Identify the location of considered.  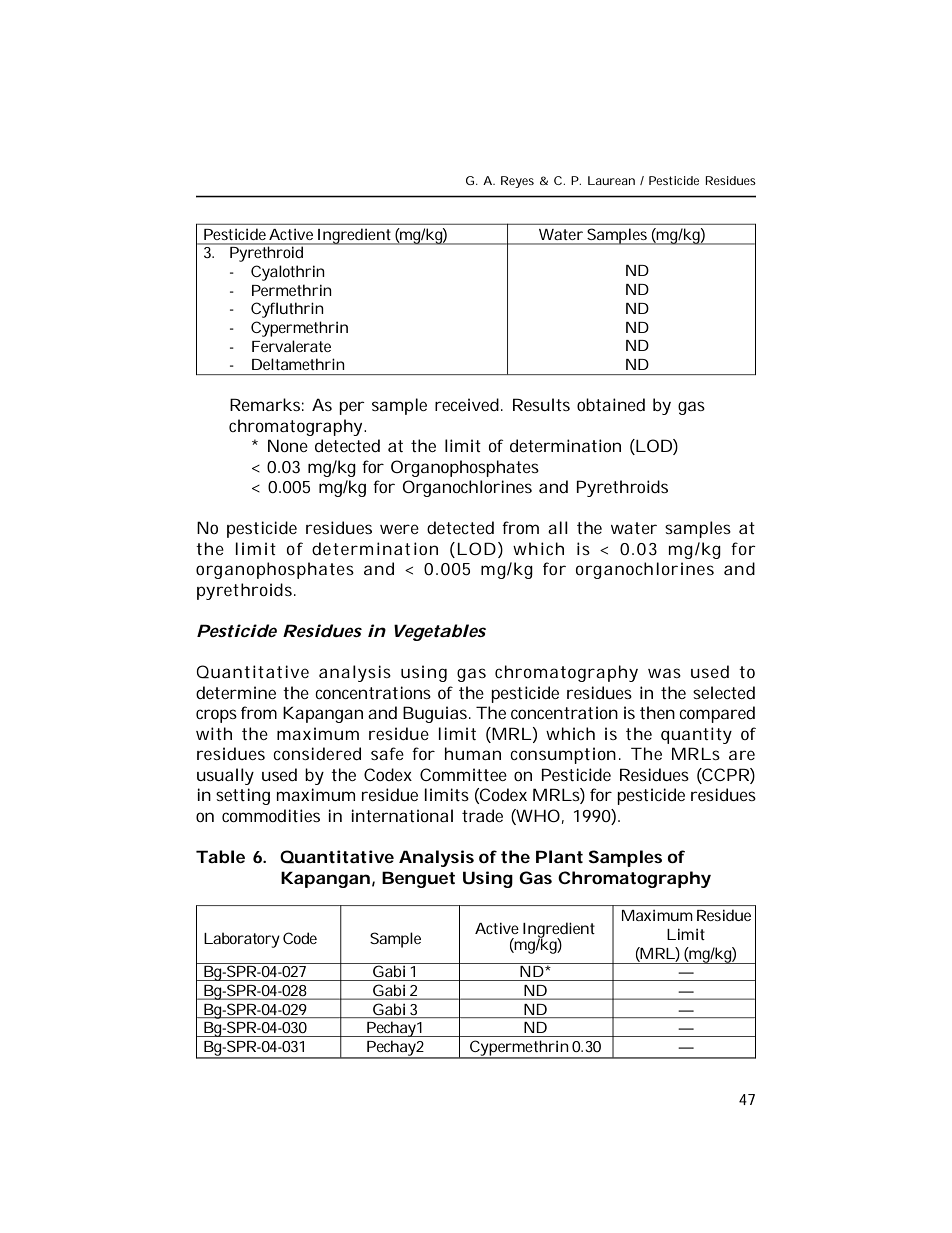
(317, 753).
